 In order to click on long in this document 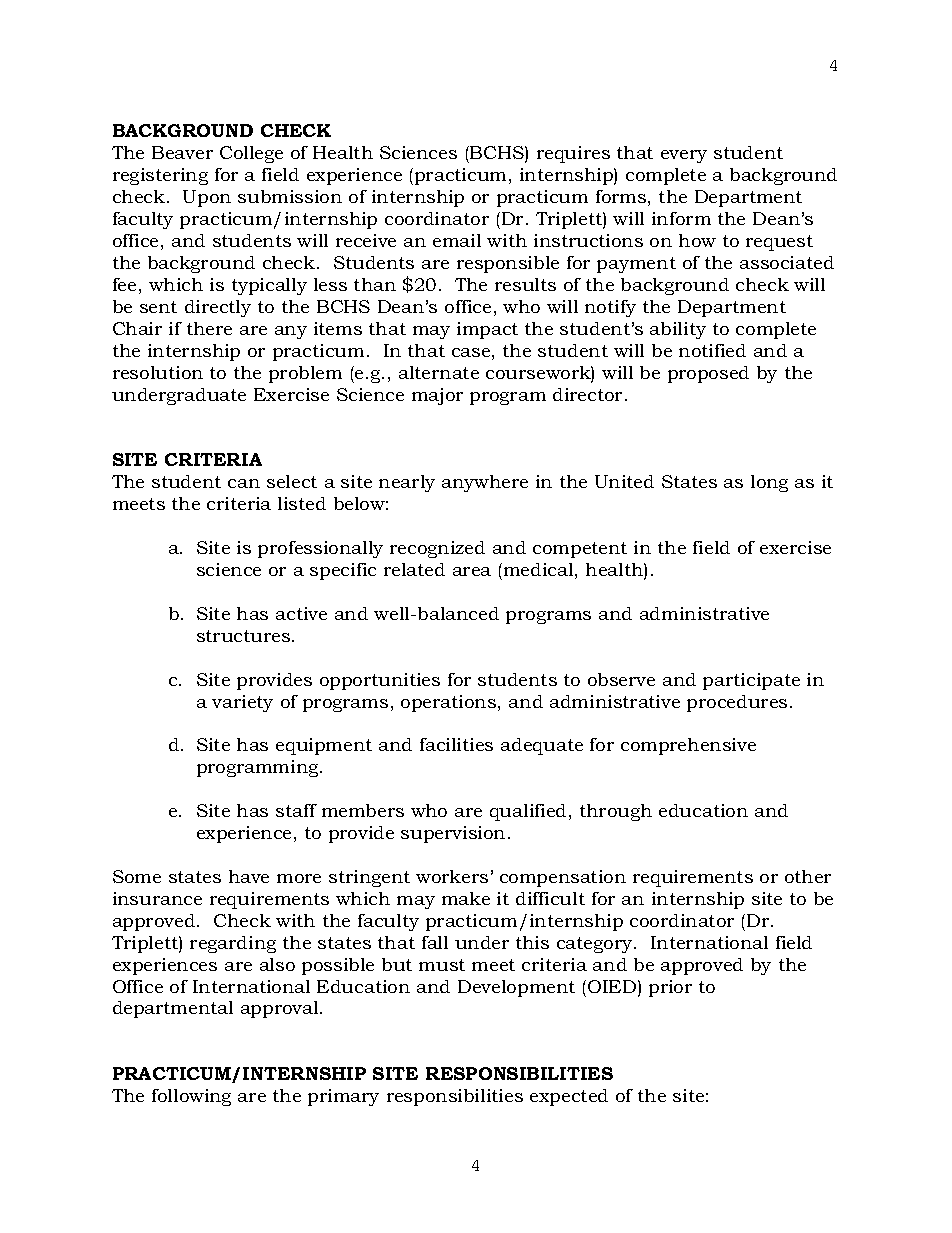, I will do `click(769, 483)`.
